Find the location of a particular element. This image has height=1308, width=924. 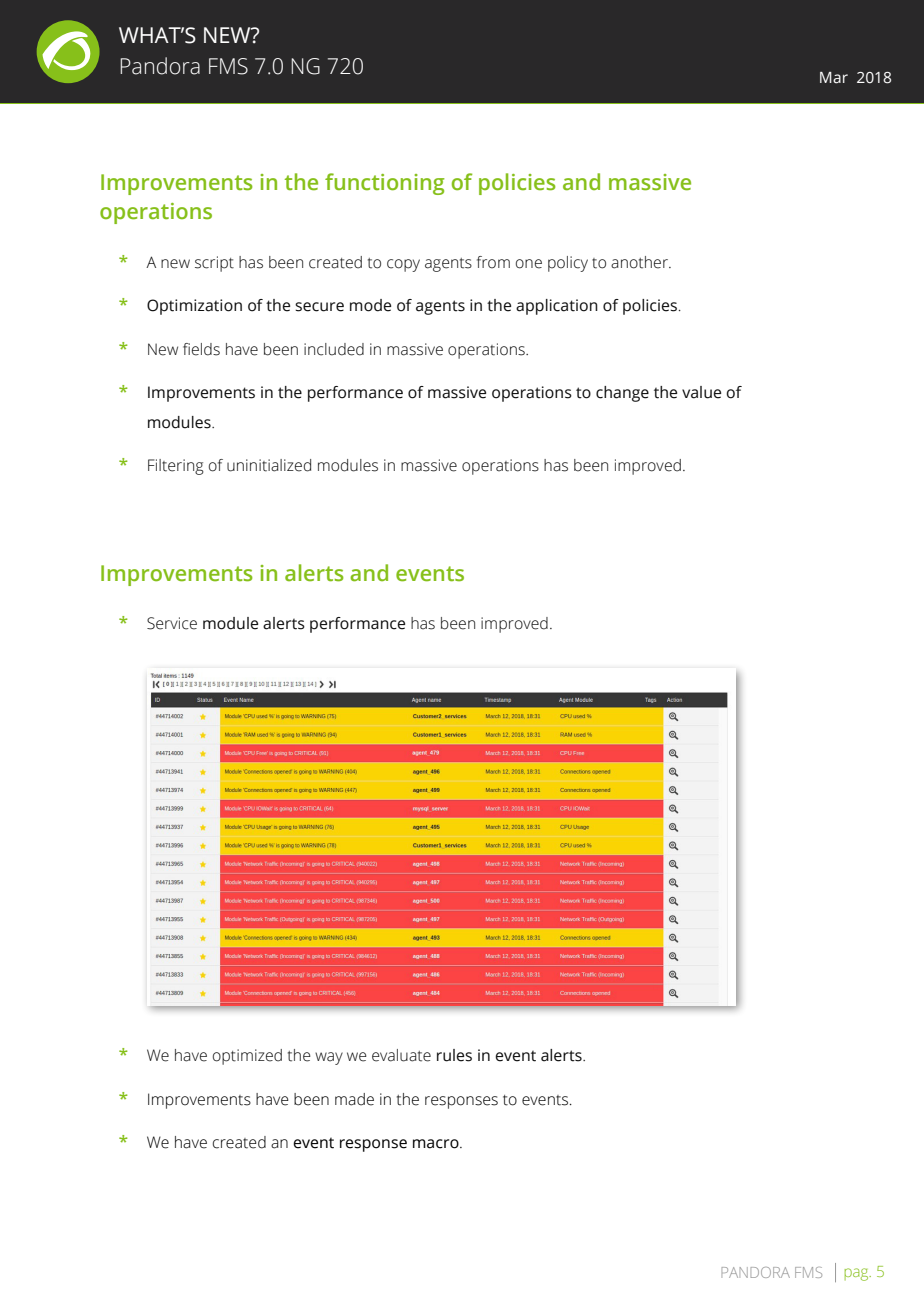

functioning is located at coordinates (385, 184).
